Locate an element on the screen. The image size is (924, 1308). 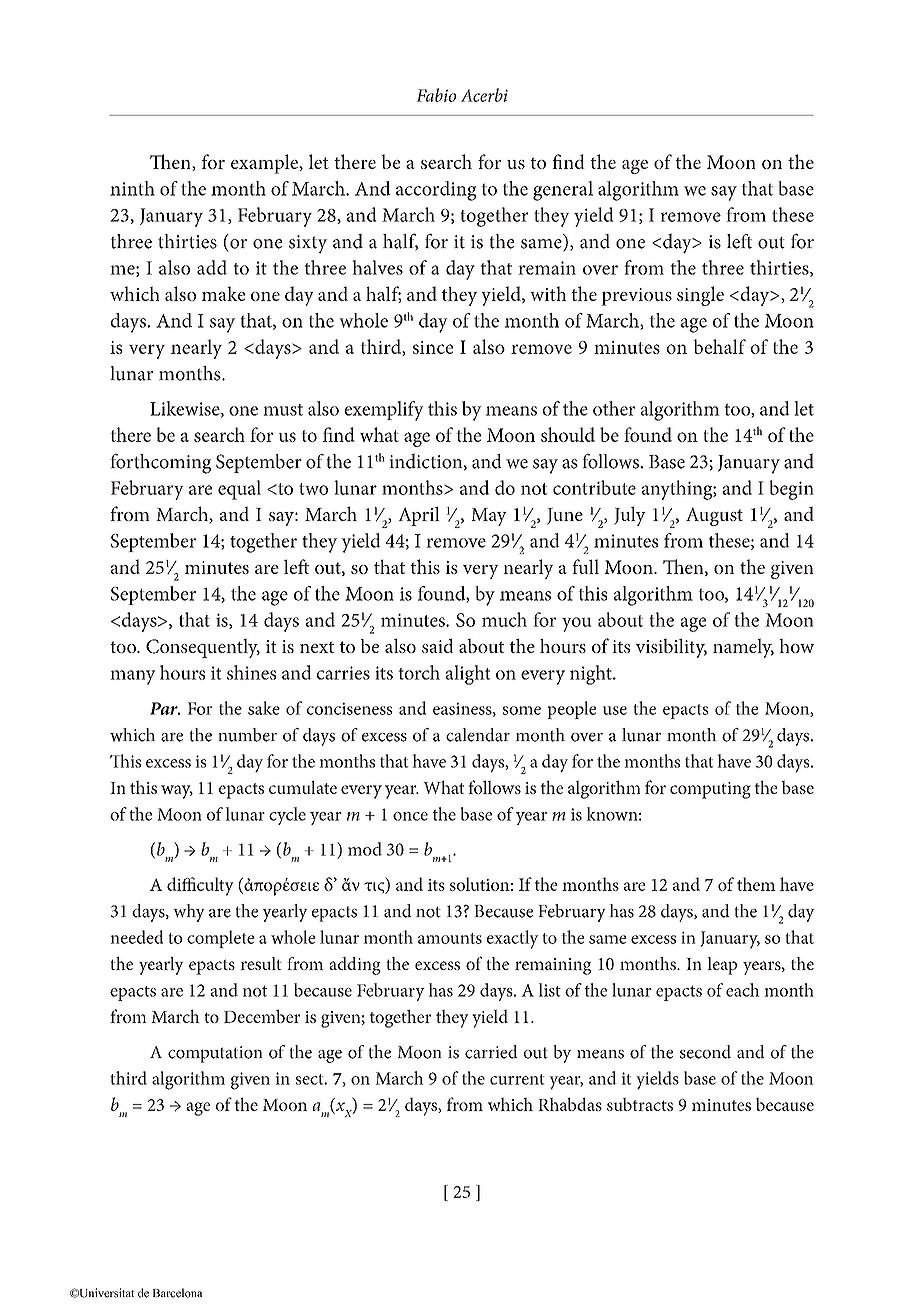
amounts is located at coordinates (450, 938).
